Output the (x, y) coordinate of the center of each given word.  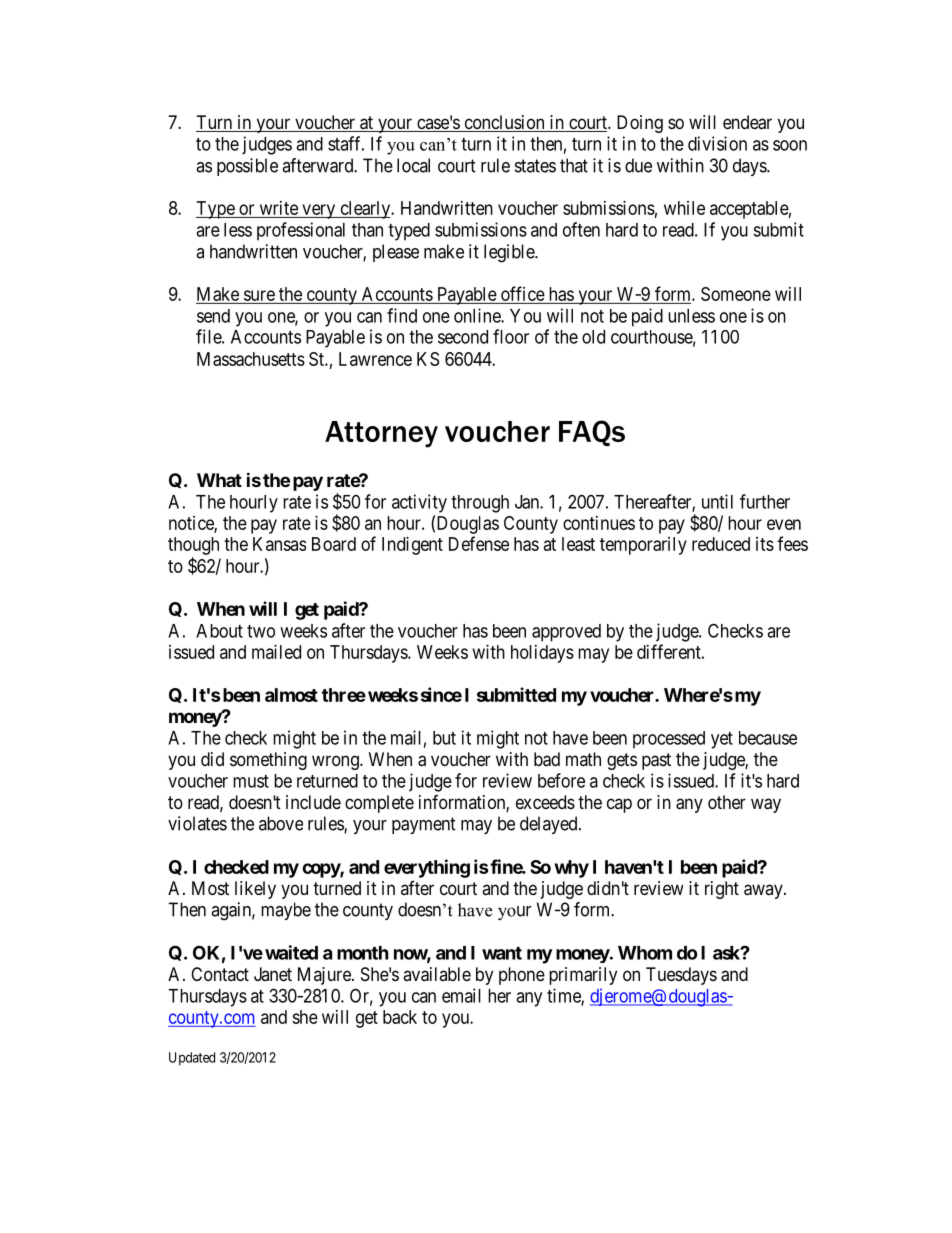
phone (522, 976)
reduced (721, 544)
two (261, 631)
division (717, 143)
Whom (645, 953)
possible (247, 167)
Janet (273, 974)
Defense (479, 543)
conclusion (504, 123)
